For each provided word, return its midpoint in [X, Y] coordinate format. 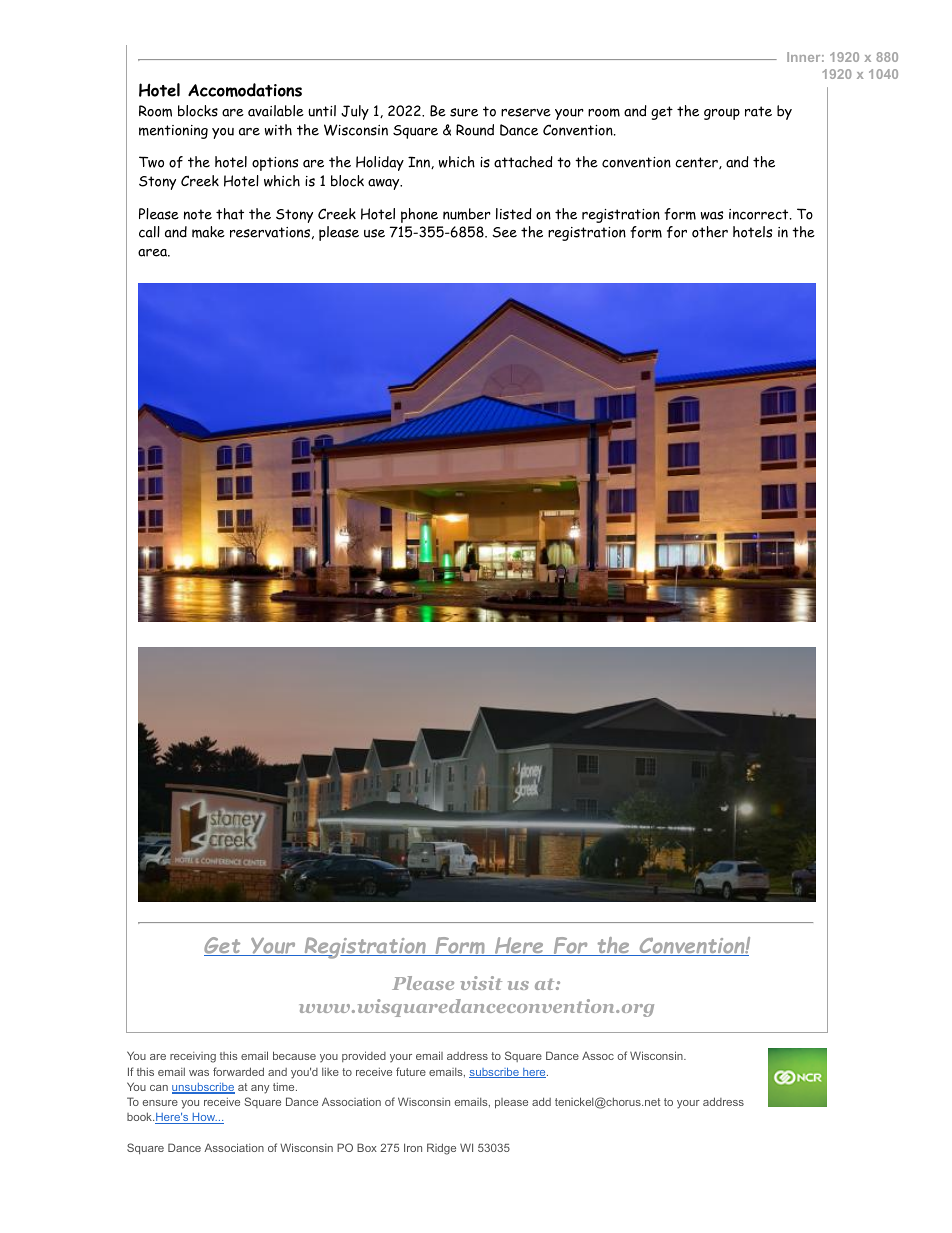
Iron [413, 1147]
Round [475, 130]
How [204, 1118]
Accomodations [245, 90]
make [208, 232]
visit [481, 983]
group [722, 114]
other [710, 232]
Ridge [441, 1149]
